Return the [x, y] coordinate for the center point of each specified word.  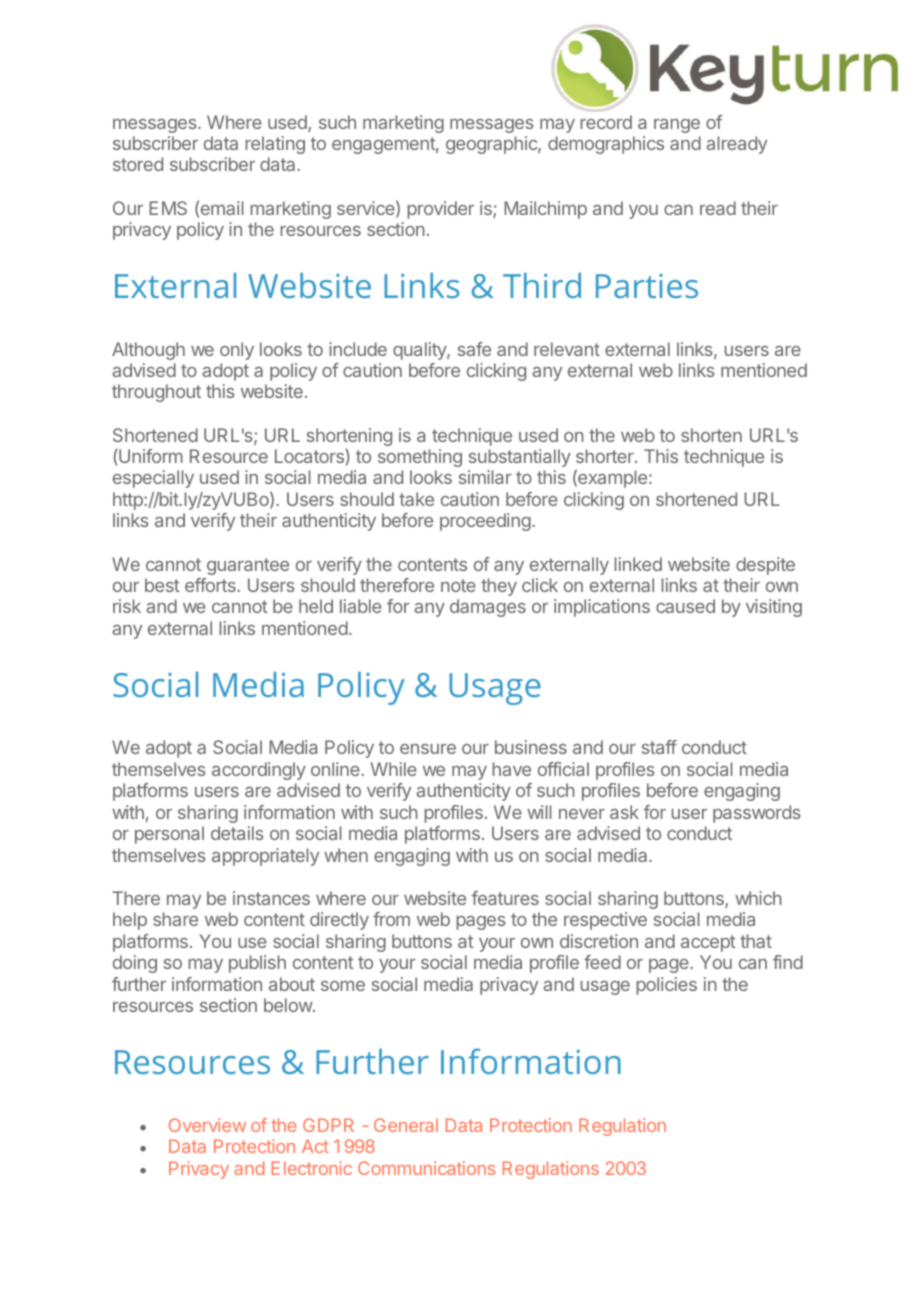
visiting [774, 608]
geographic [492, 145]
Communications [426, 1168]
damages [488, 608]
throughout [156, 393]
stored [138, 164]
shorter [606, 456]
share [175, 919]
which [758, 898]
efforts [211, 585]
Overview [207, 1125]
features [505, 898]
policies [667, 986]
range [677, 126]
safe [474, 349]
